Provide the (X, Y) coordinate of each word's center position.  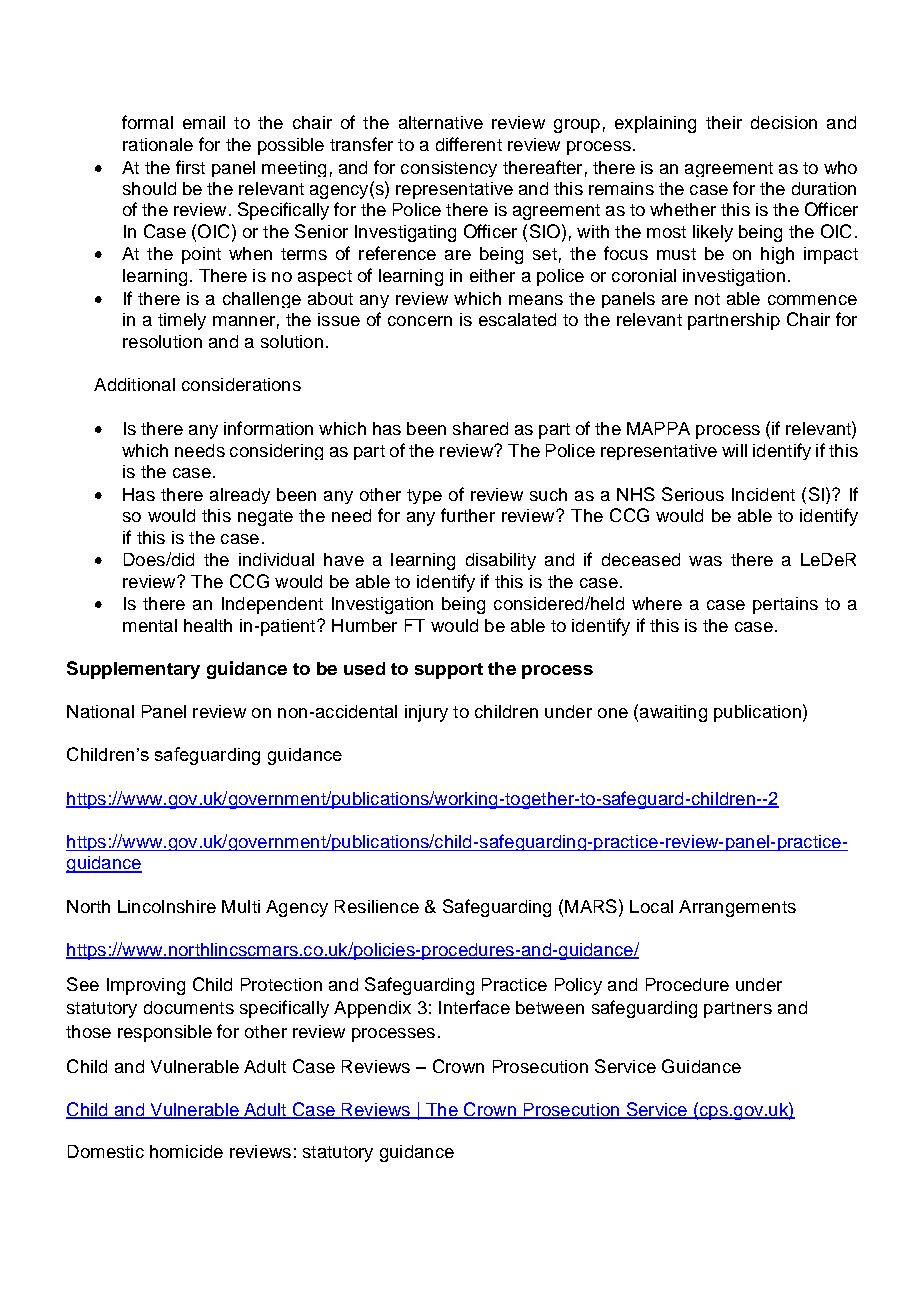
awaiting (673, 713)
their (724, 122)
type (424, 496)
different (469, 144)
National (100, 711)
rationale (158, 144)
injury (426, 713)
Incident (763, 494)
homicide (186, 1151)
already (240, 496)
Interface (474, 1007)
